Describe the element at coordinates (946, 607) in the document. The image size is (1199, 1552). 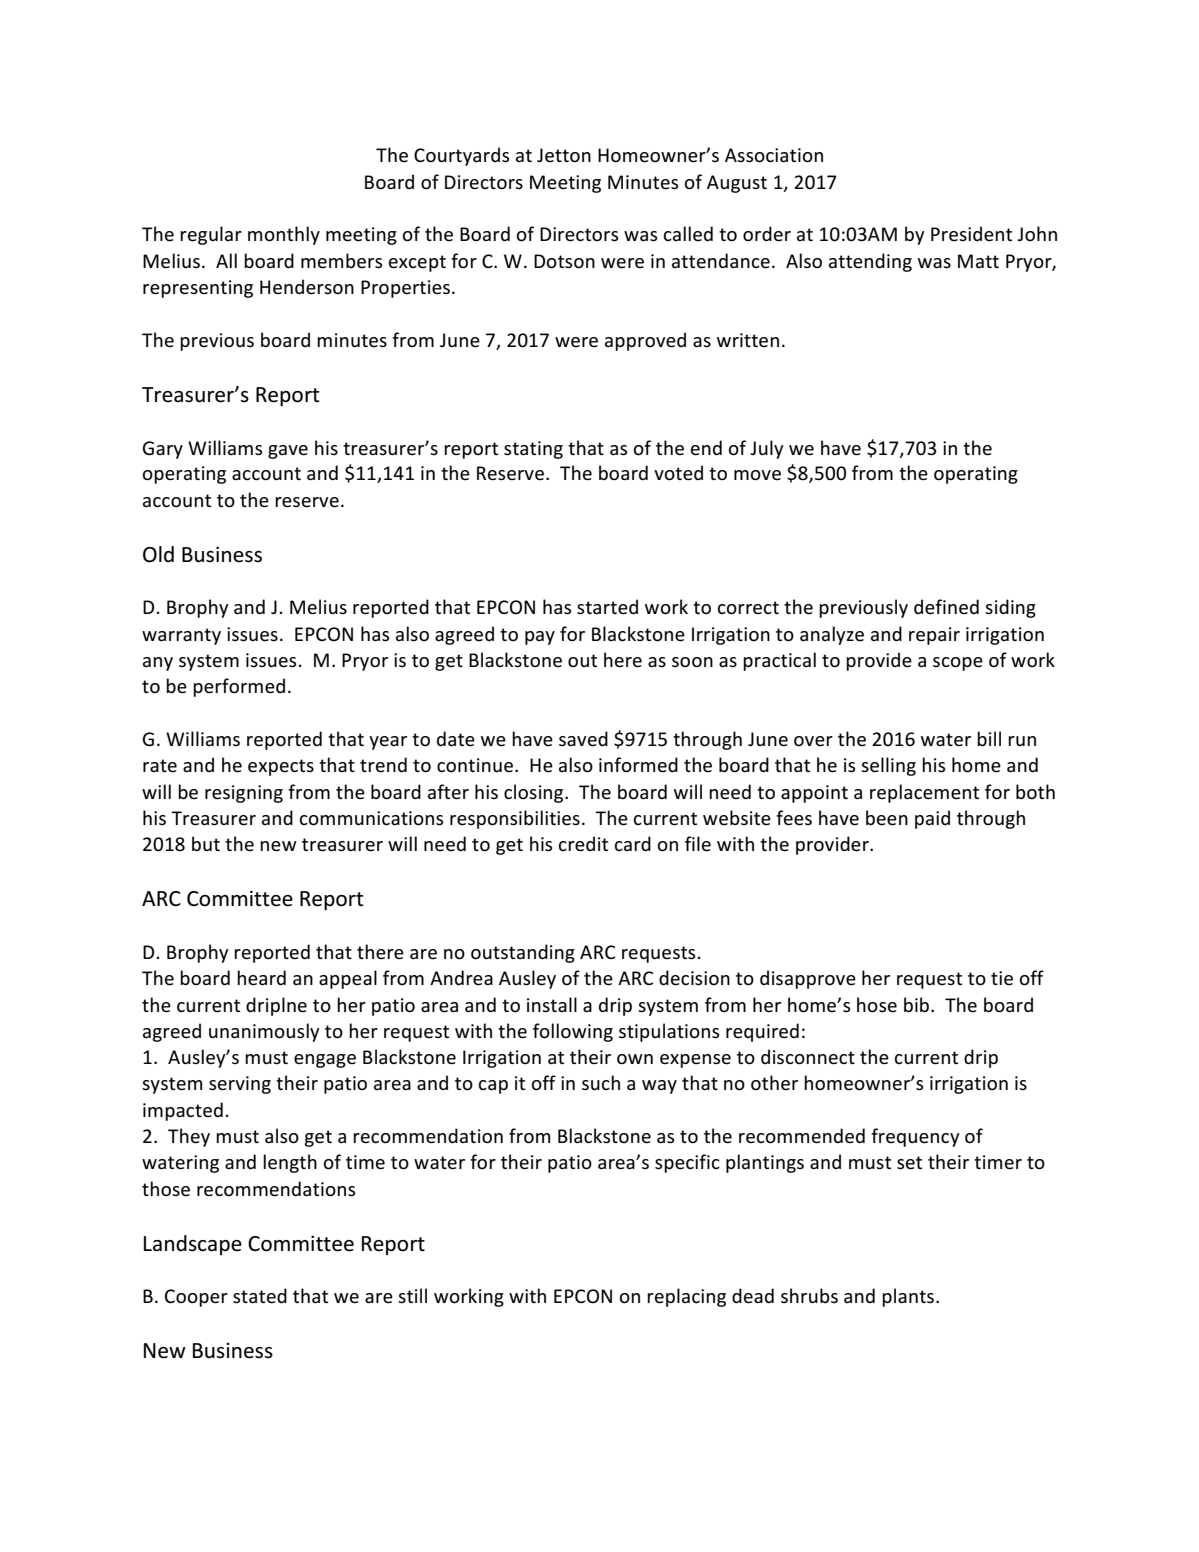
I see `defined` at that location.
